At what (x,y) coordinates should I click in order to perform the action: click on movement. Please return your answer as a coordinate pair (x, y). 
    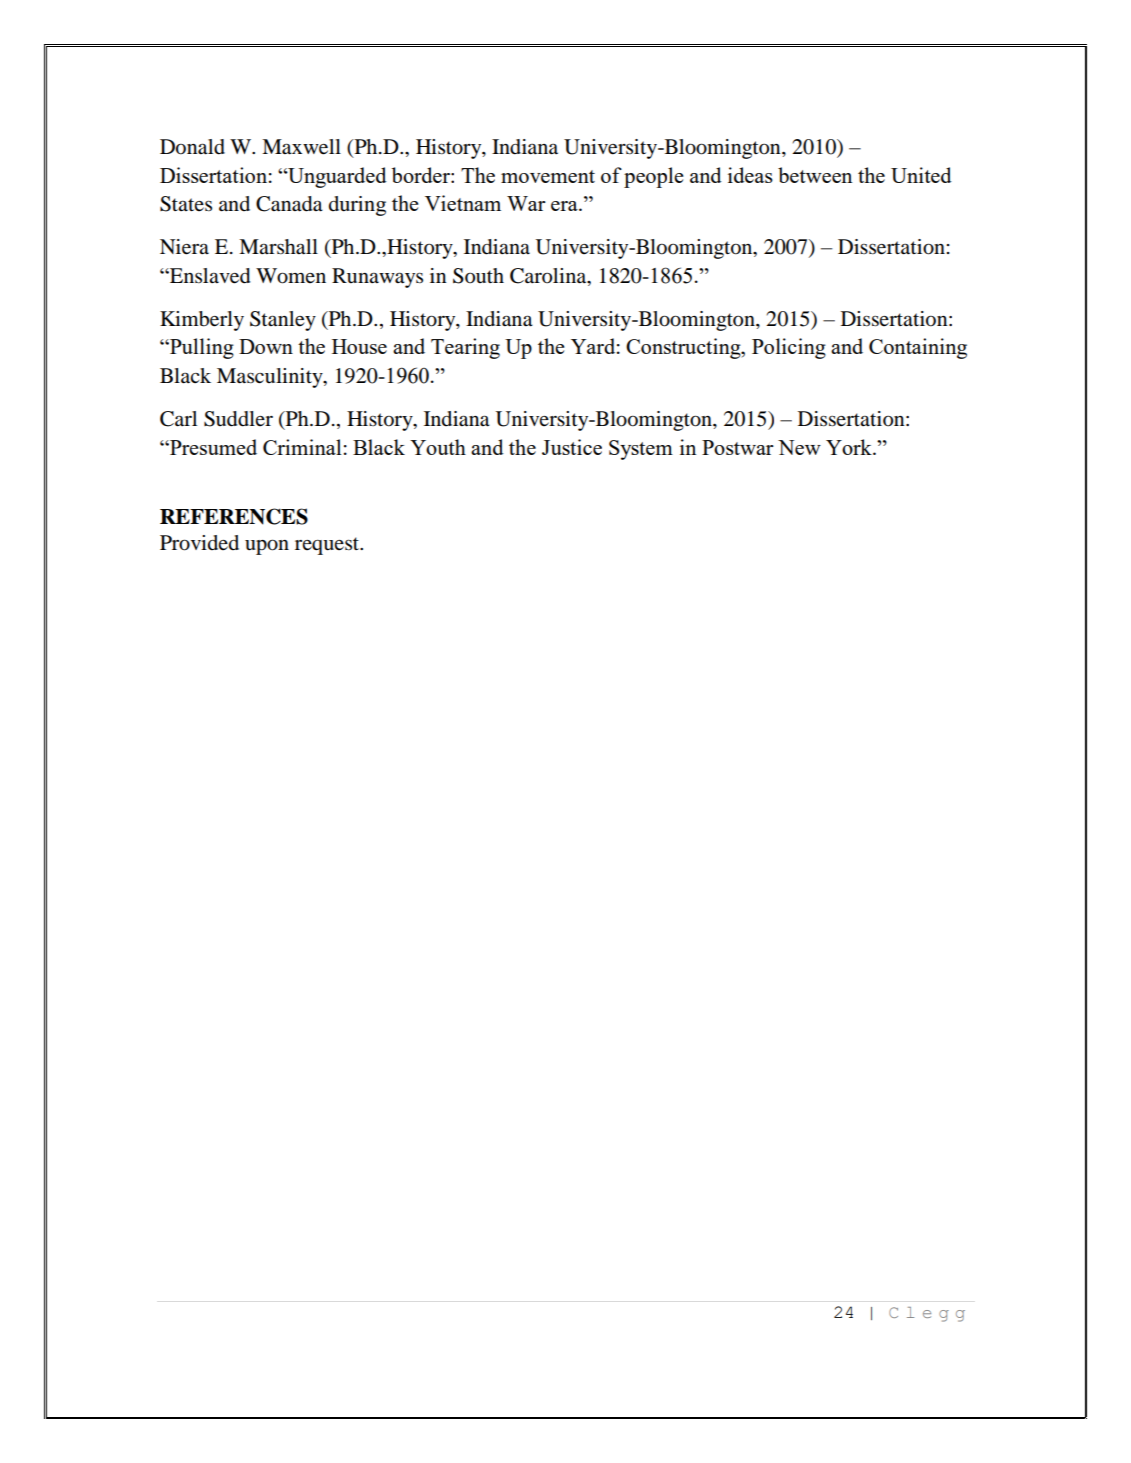
    Looking at the image, I should click on (548, 176).
